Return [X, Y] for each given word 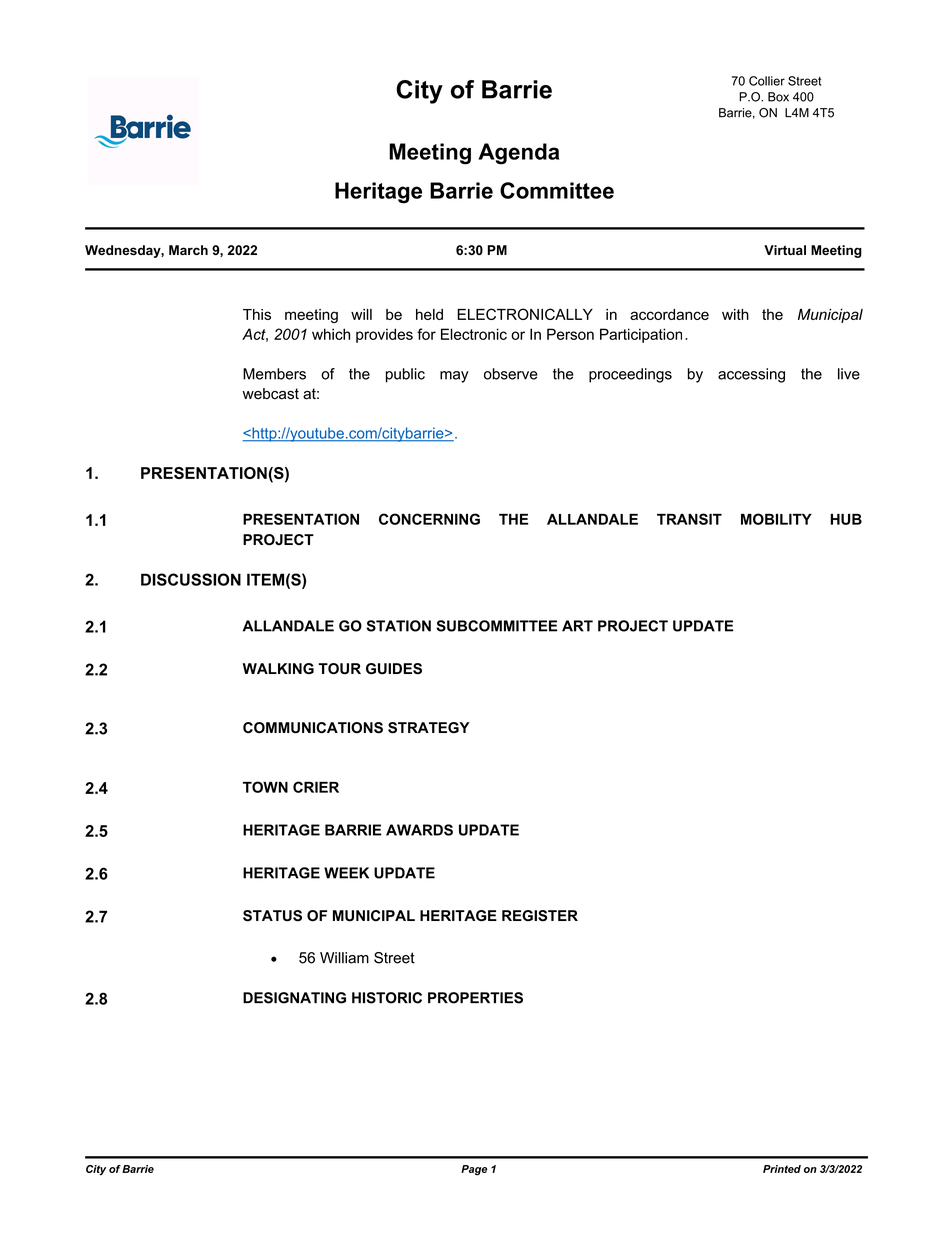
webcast [270, 394]
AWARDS [419, 830]
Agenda [518, 154]
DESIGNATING [294, 998]
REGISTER [540, 916]
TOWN [265, 787]
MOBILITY [776, 519]
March [188, 250]
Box [778, 97]
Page [474, 1170]
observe [511, 374]
